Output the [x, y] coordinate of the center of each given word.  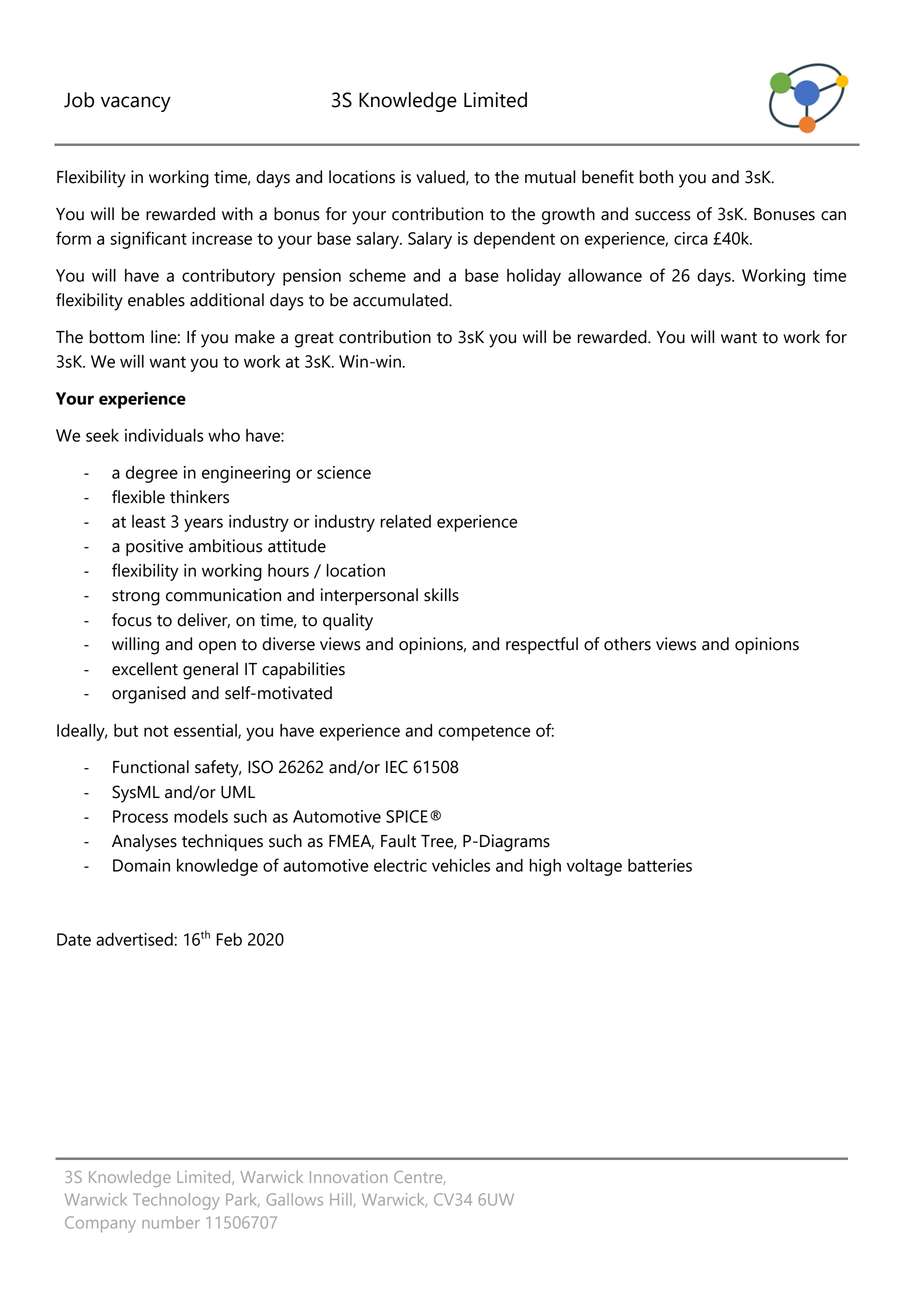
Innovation [349, 1177]
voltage [594, 867]
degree [152, 474]
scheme [377, 275]
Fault [398, 841]
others [627, 644]
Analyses [144, 843]
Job [79, 100]
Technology [176, 1201]
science [344, 472]
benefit [608, 177]
